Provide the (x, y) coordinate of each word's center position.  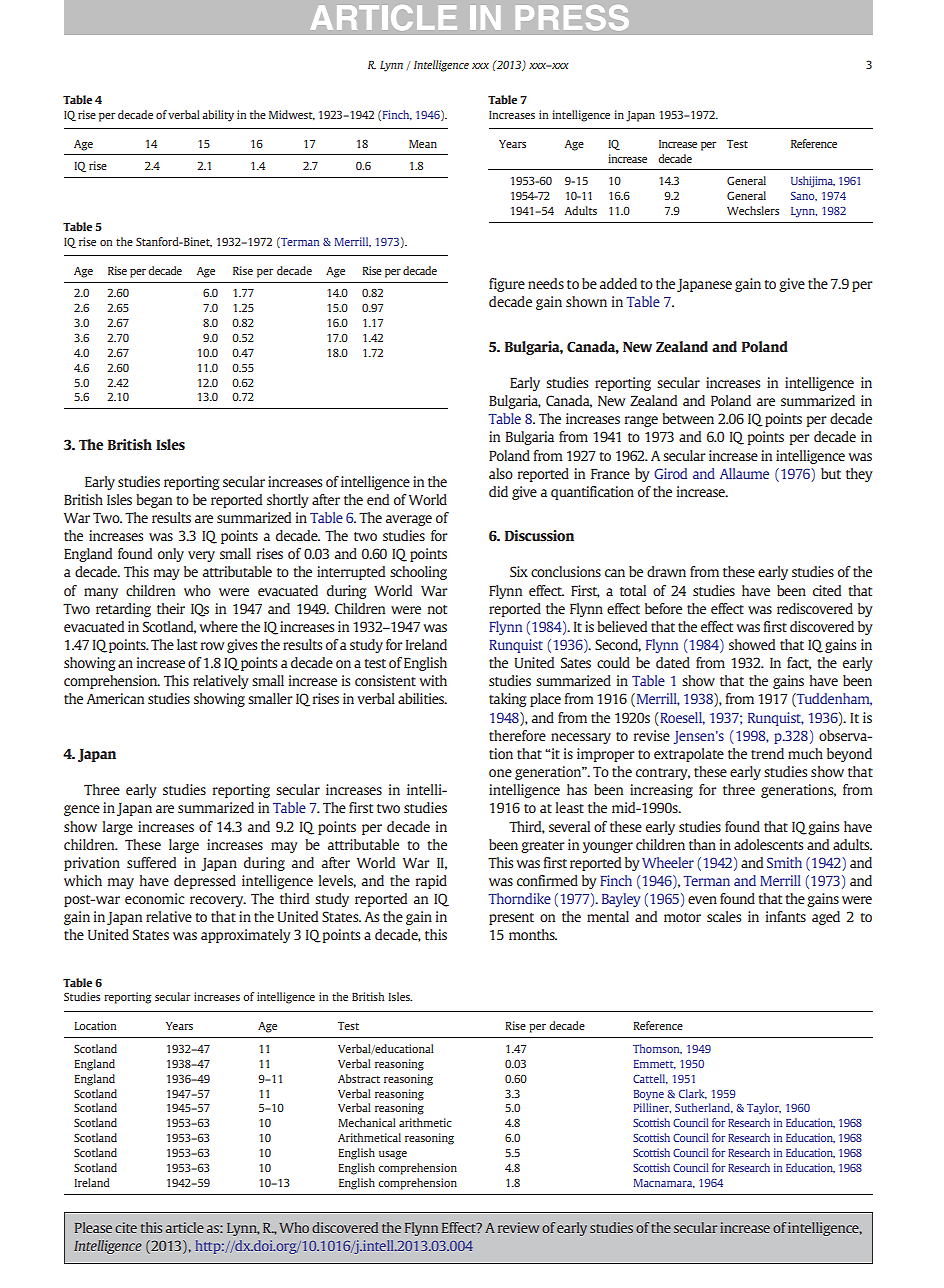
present (511, 919)
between (688, 418)
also (501, 473)
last (187, 644)
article (185, 1227)
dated (673, 662)
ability (218, 116)
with (433, 680)
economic (155, 898)
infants (786, 916)
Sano (804, 196)
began (154, 501)
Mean (423, 144)
